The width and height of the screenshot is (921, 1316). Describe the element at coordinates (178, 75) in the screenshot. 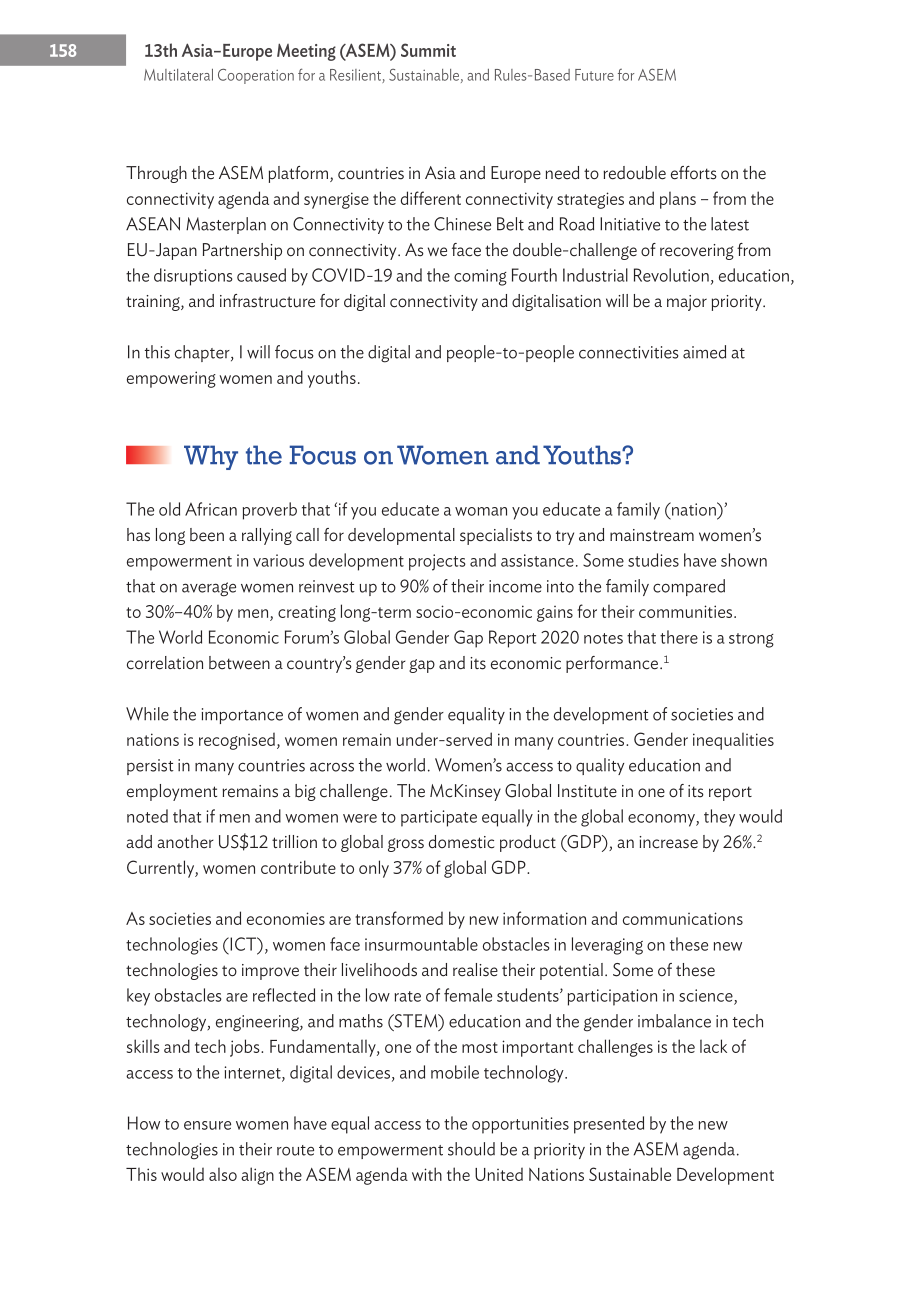

I see `Multilateral` at that location.
